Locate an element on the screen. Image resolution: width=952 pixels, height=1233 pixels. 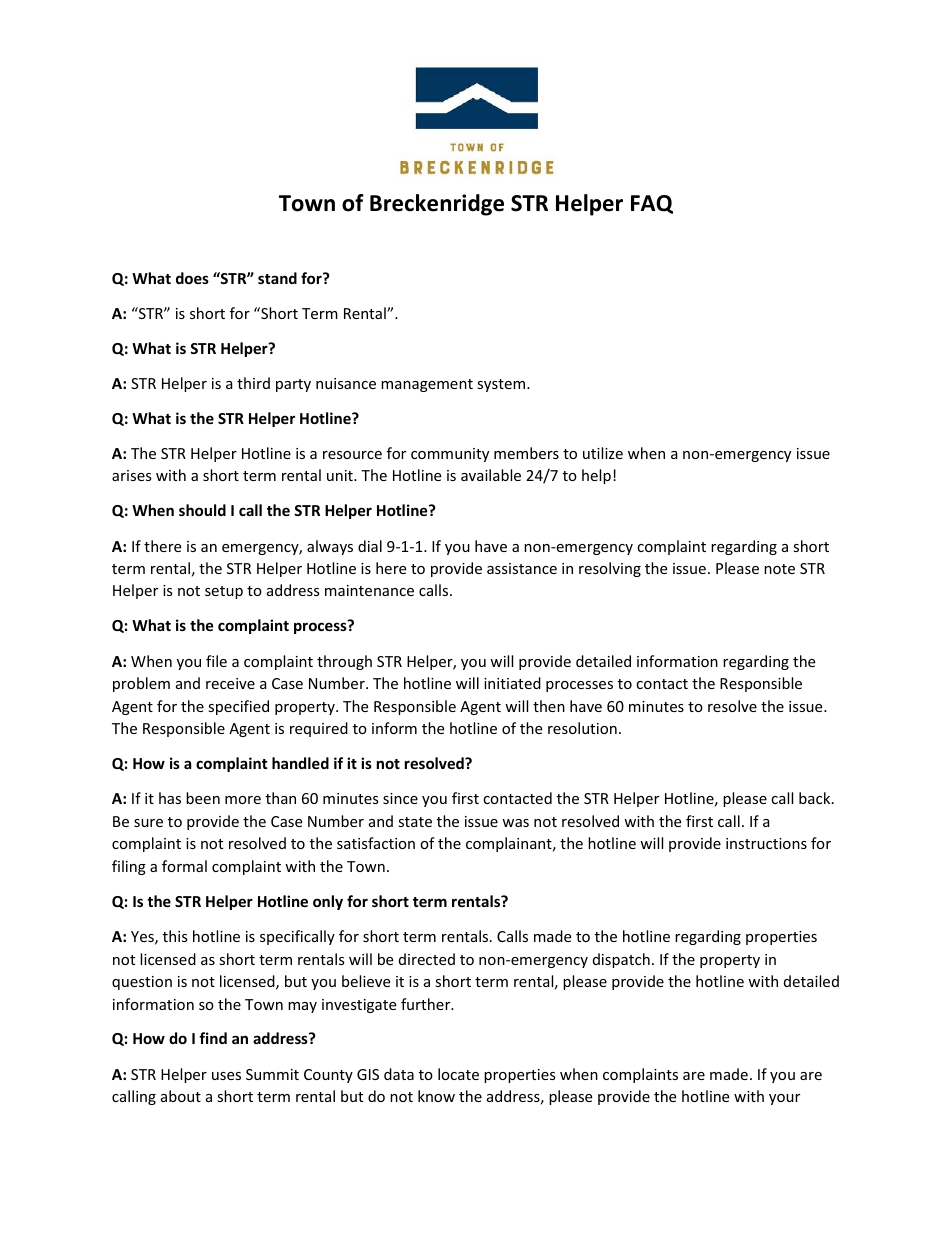
back is located at coordinates (816, 798).
